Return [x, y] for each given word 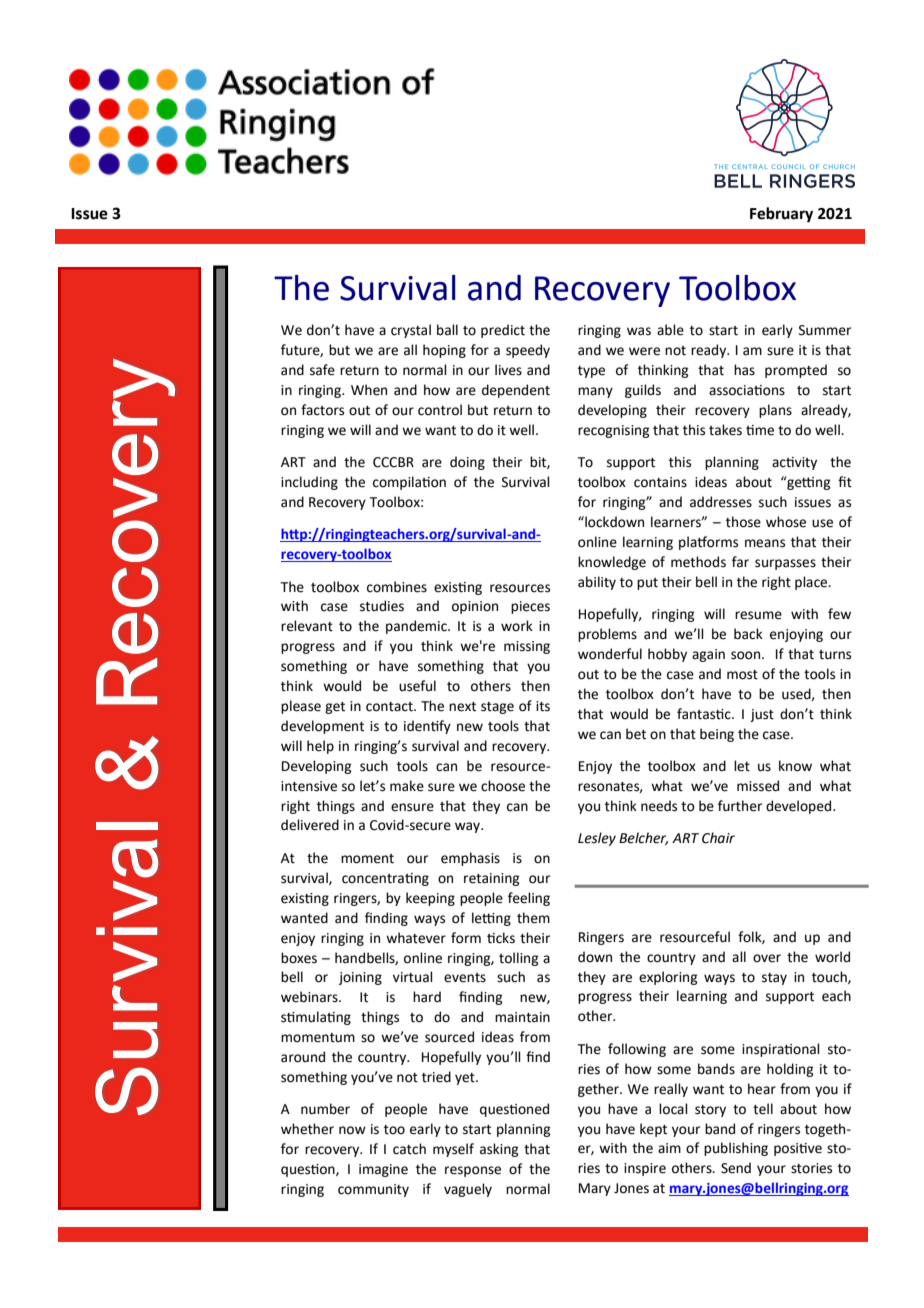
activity [794, 463]
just [762, 715]
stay [774, 979]
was [639, 331]
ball [447, 330]
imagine [383, 1170]
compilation [409, 483]
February [781, 215]
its [543, 706]
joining [360, 978]
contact [390, 707]
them [533, 918]
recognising [613, 431]
